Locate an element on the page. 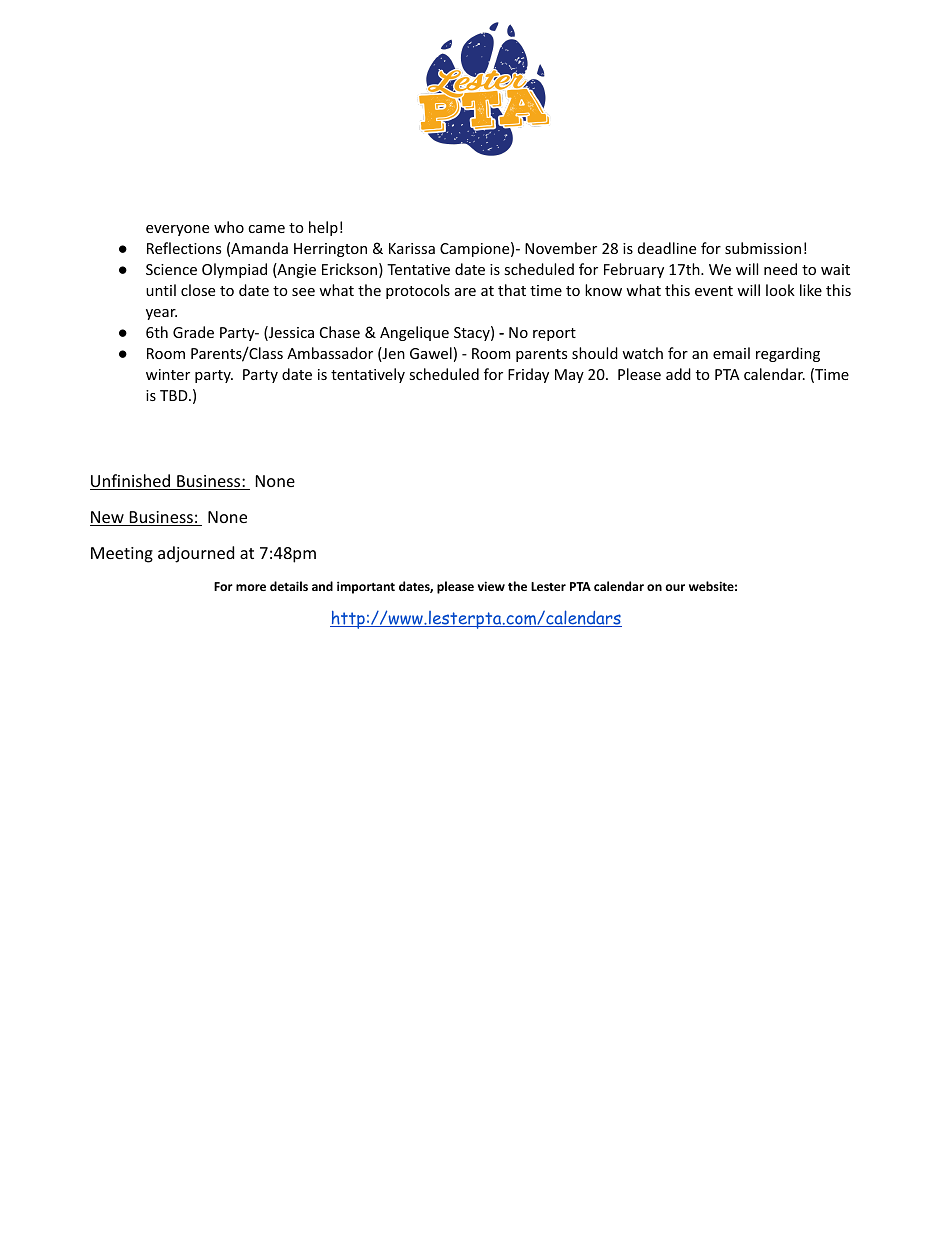 This image has width=952, height=1233. Friday is located at coordinates (528, 375).
